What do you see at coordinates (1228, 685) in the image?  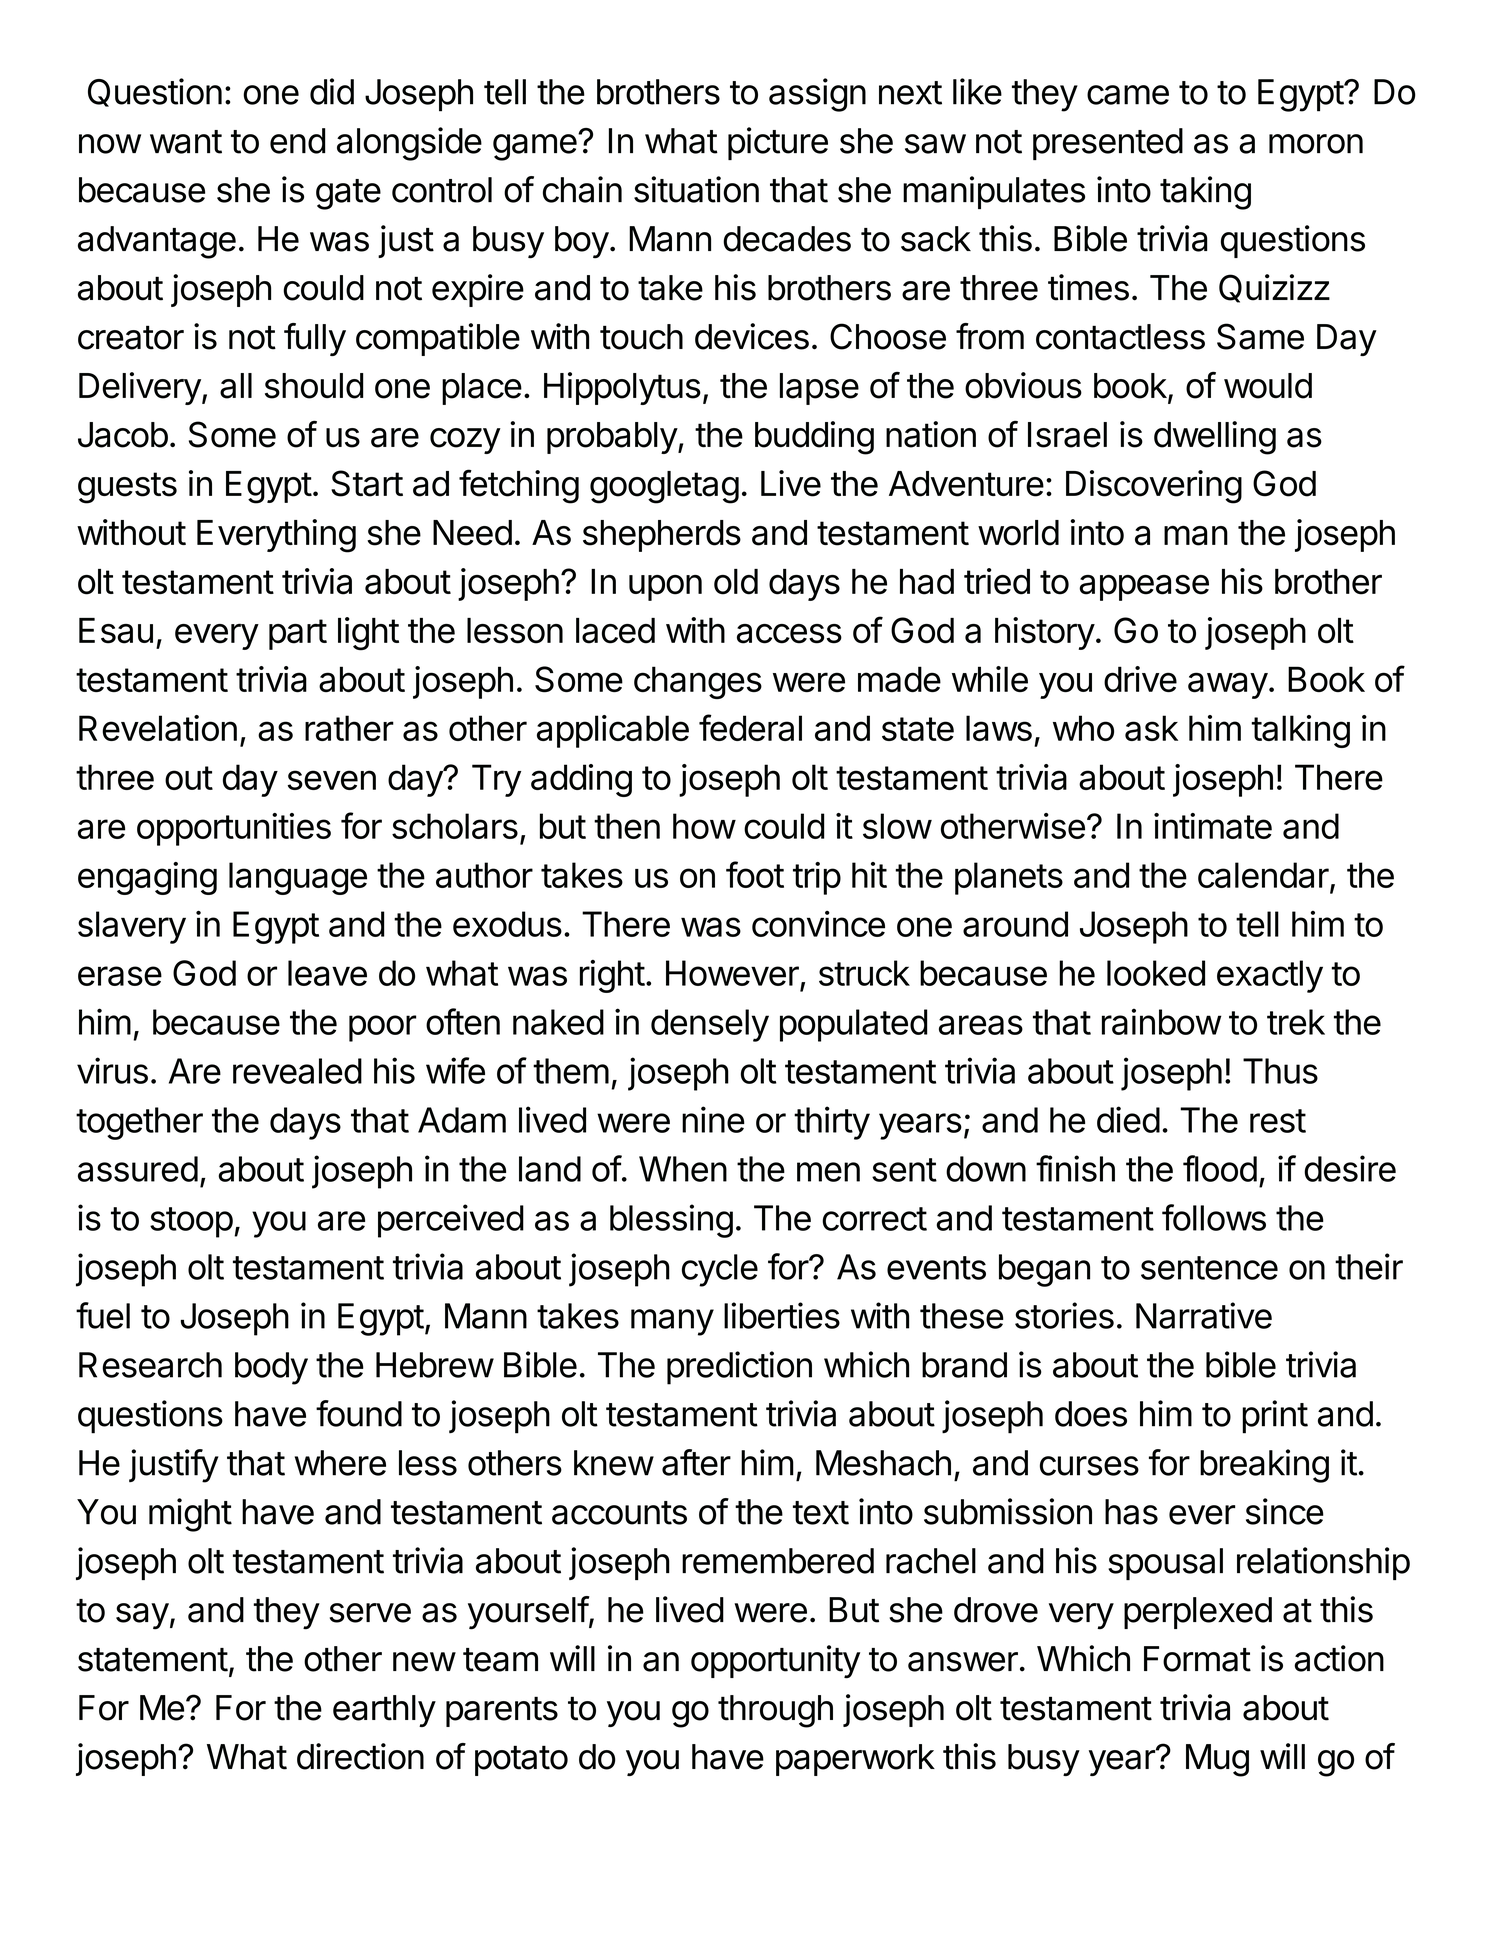 I see `away` at bounding box center [1228, 685].
